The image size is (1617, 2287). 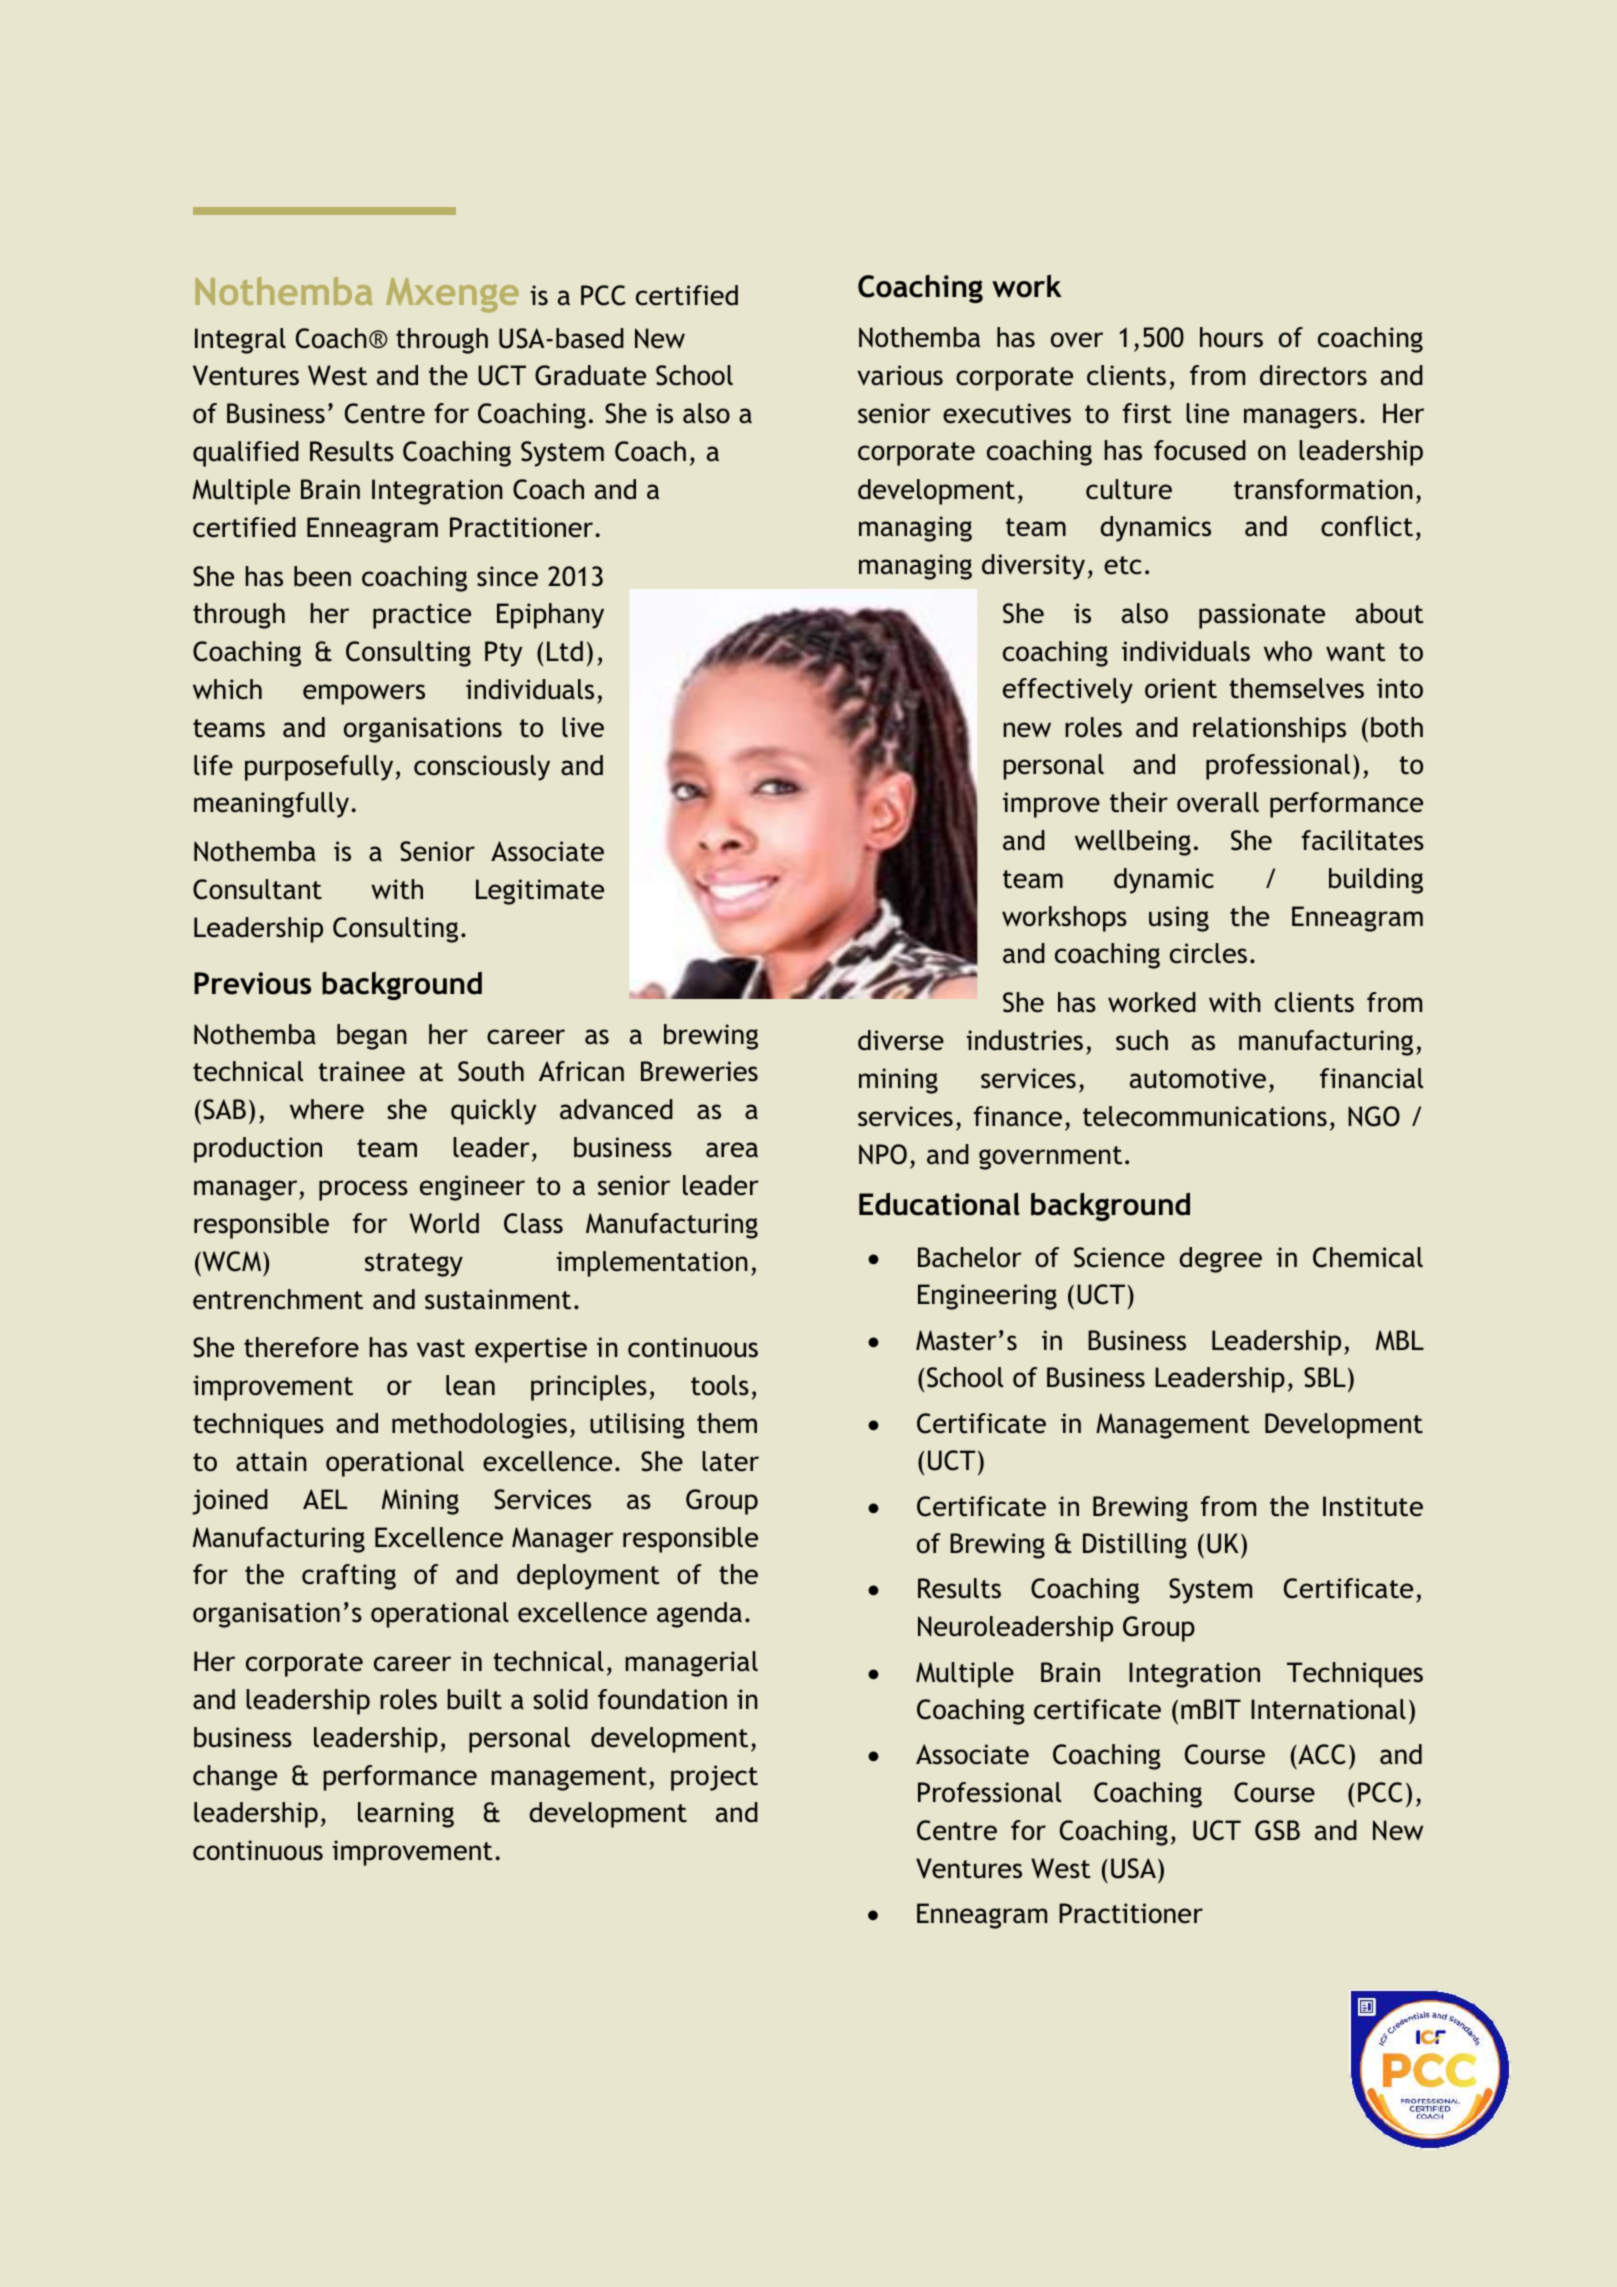 I want to click on various, so click(x=900, y=375).
